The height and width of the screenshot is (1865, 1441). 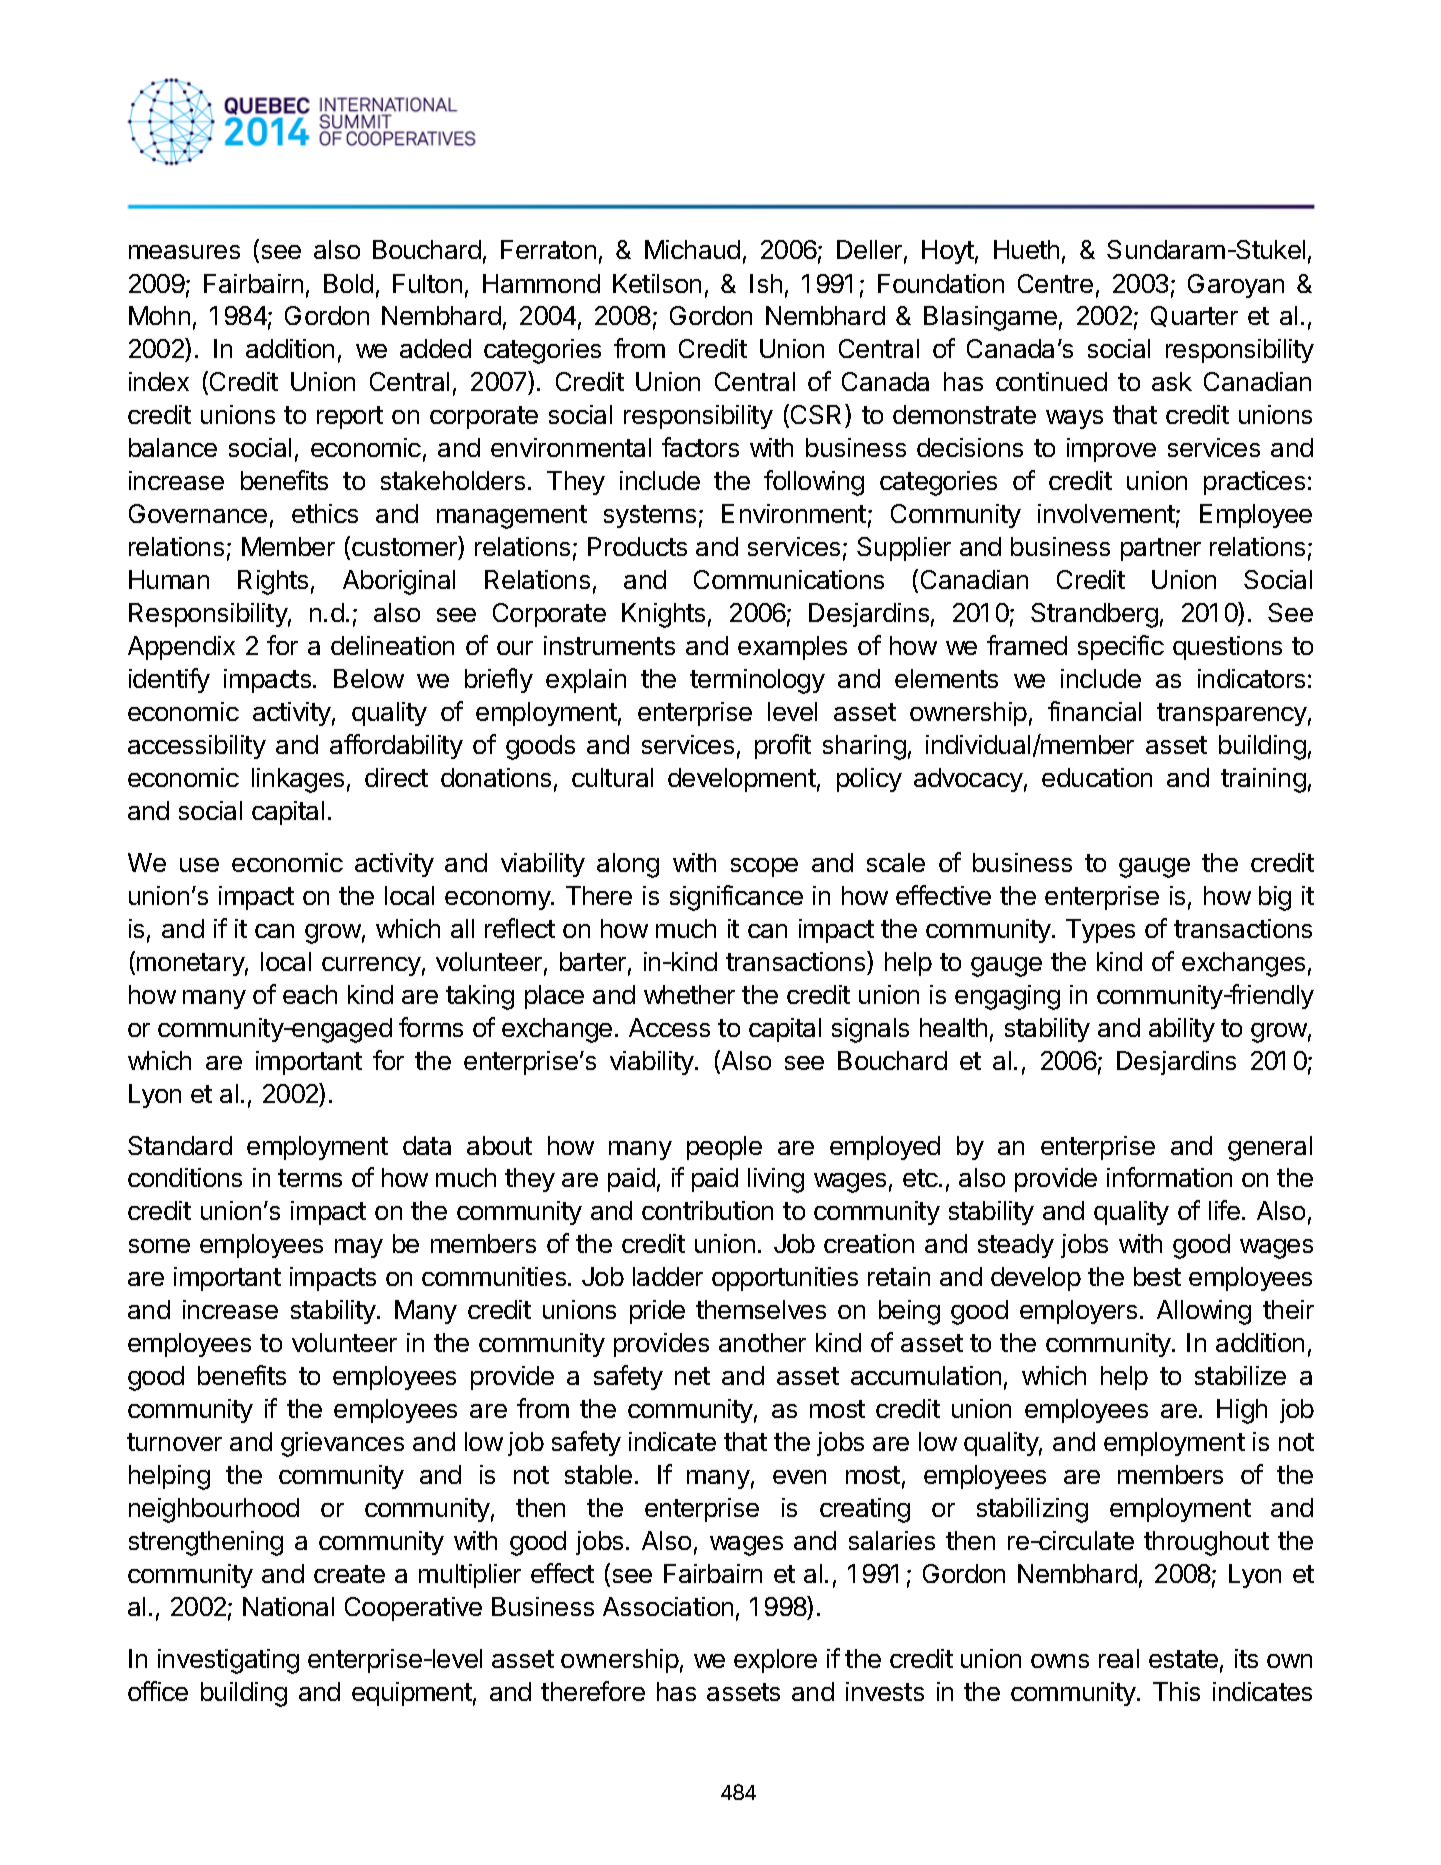 I want to click on National, so click(x=288, y=1606).
